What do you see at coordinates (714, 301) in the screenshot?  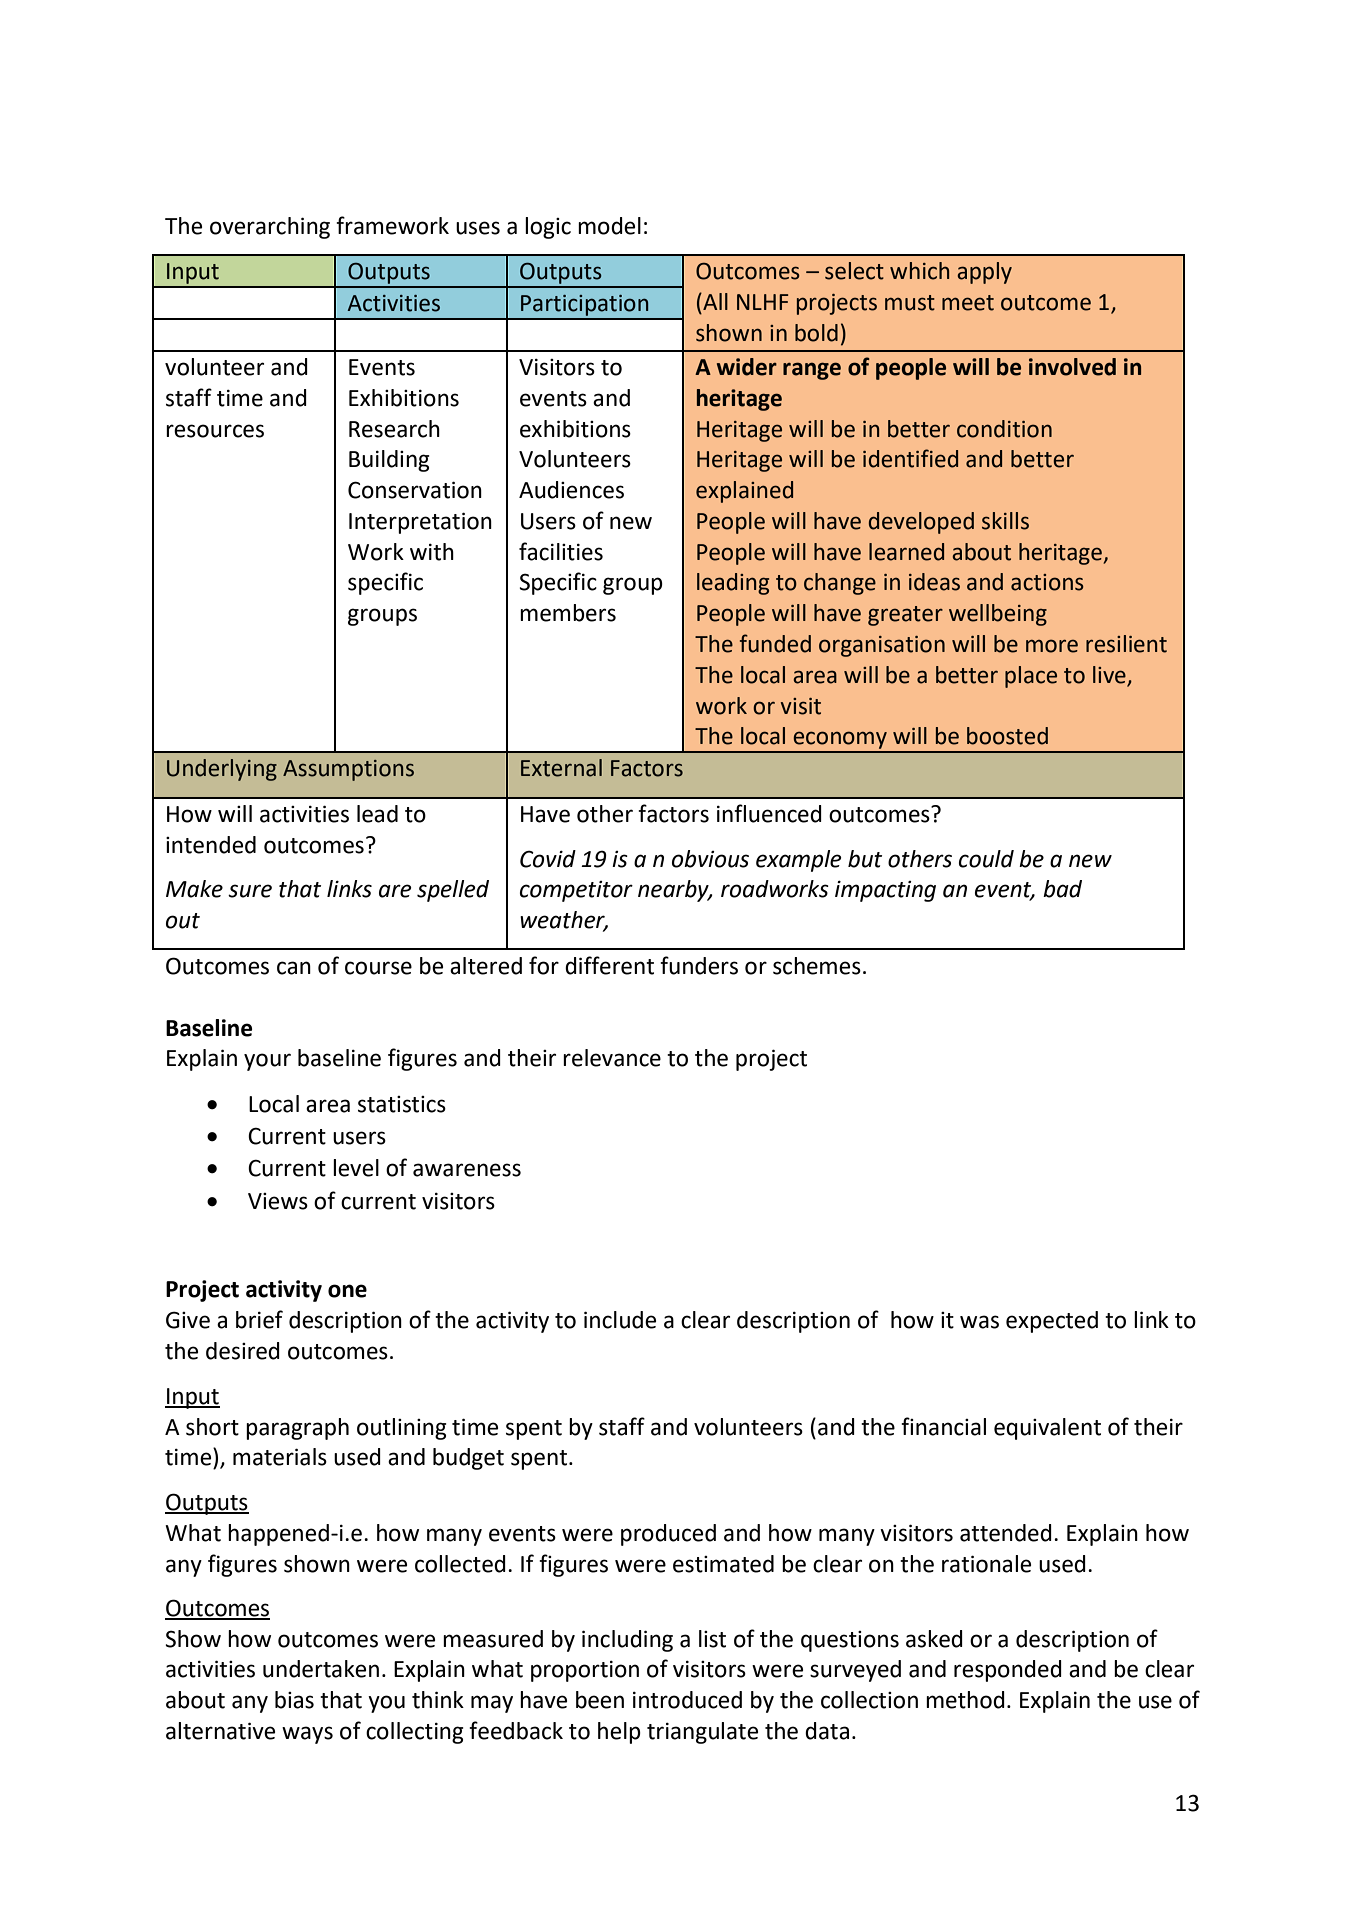 I see `All` at bounding box center [714, 301].
